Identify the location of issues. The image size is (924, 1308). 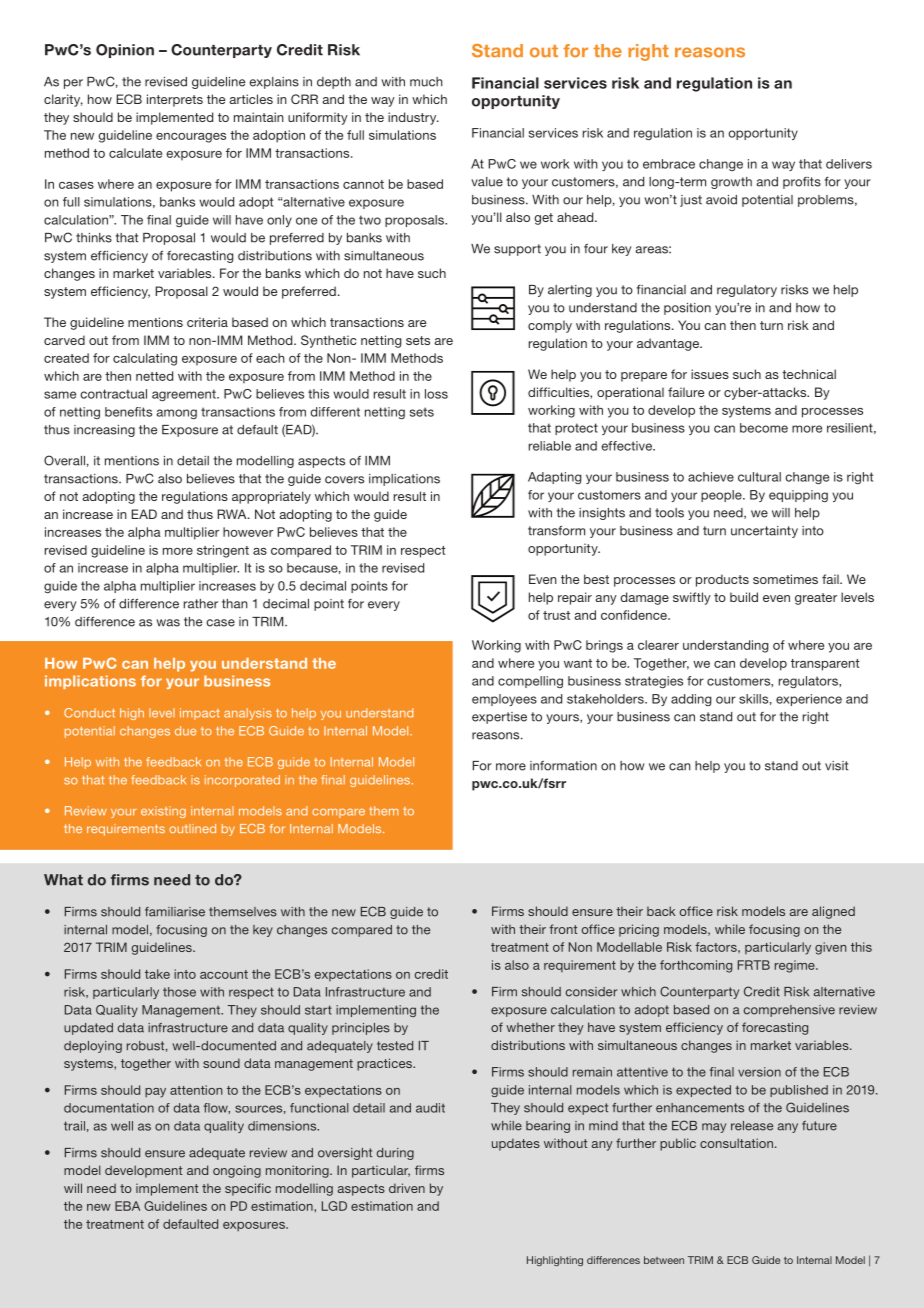
(710, 374).
